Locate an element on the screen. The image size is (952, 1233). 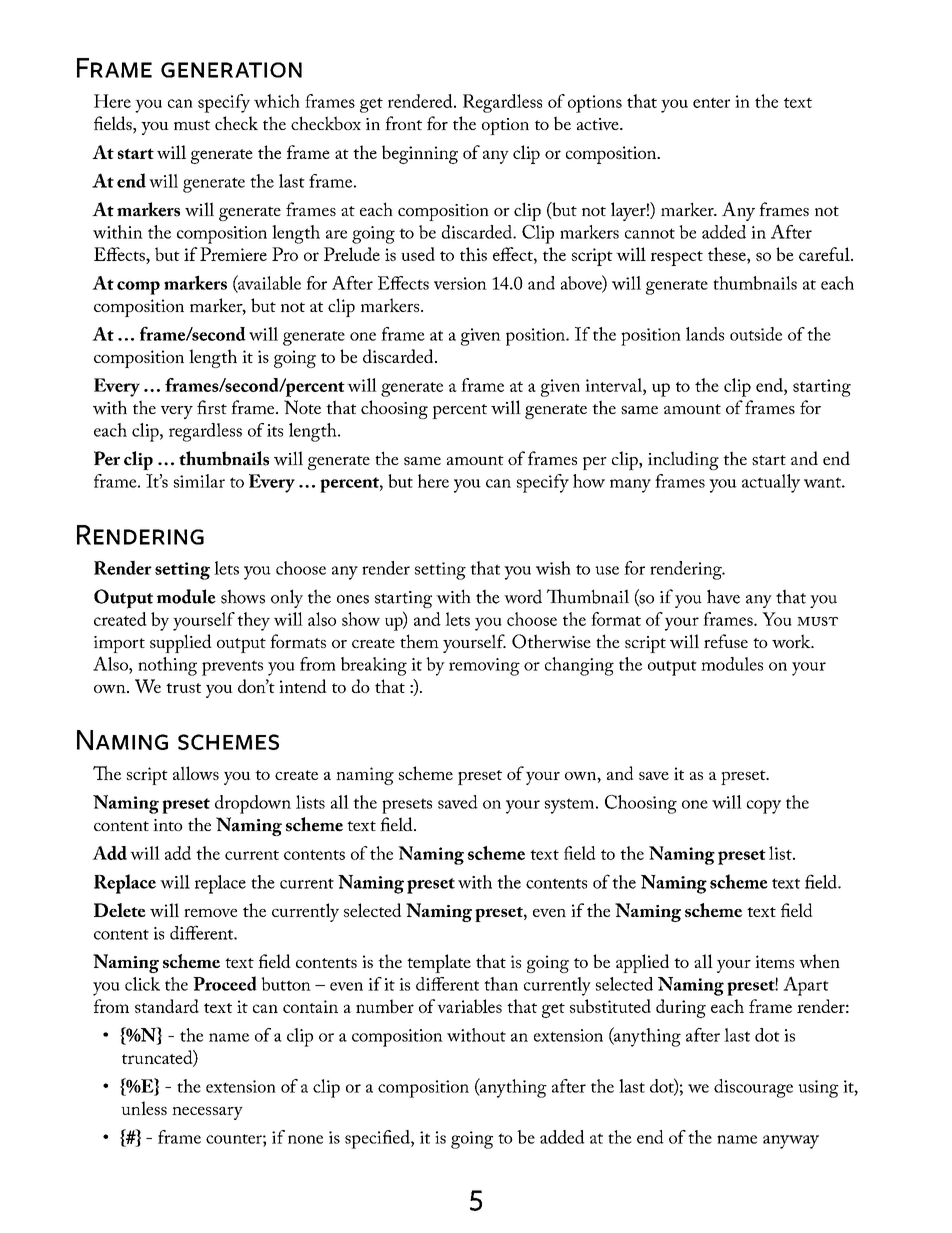
they is located at coordinates (253, 621).
